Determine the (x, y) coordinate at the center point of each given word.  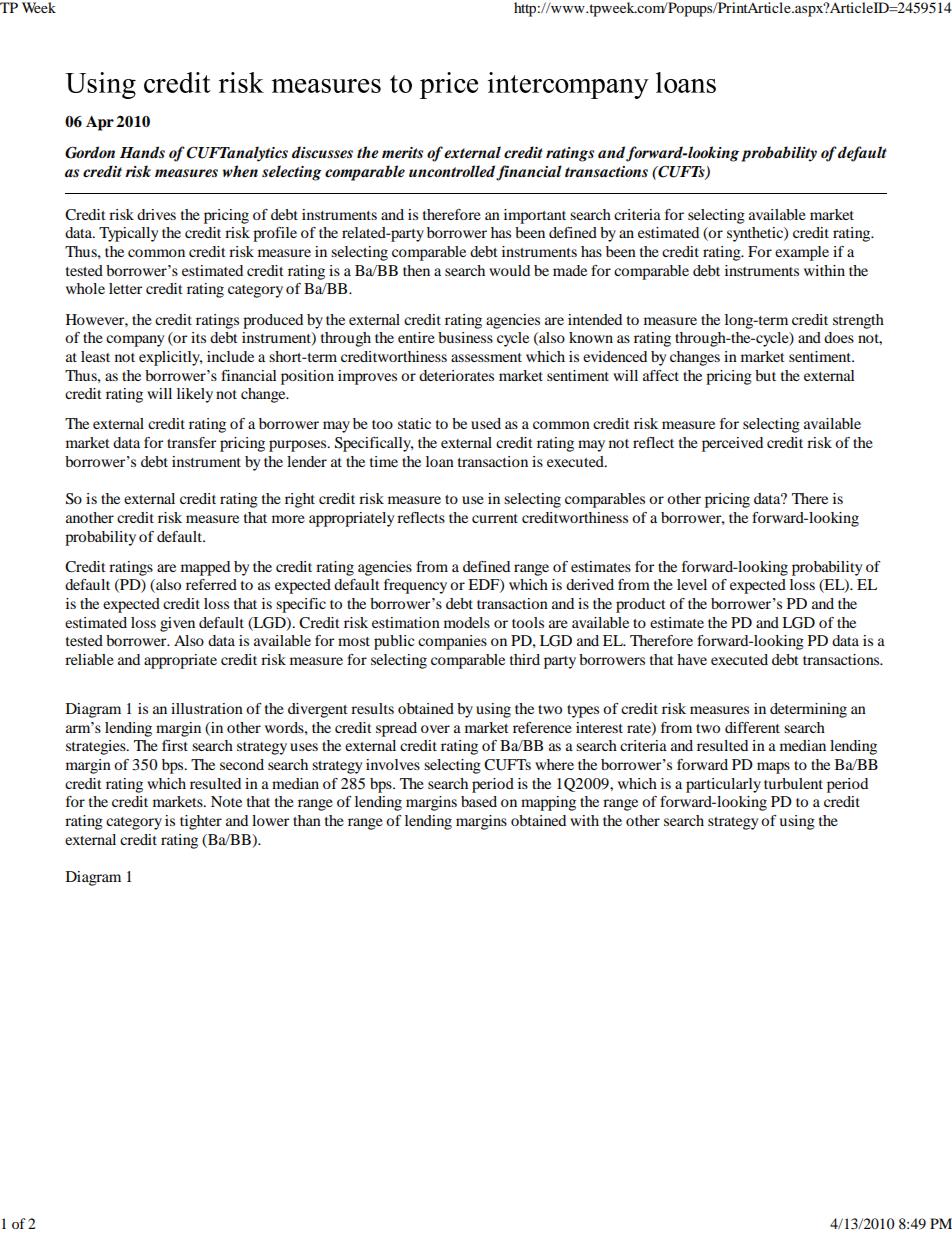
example (802, 253)
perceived (732, 444)
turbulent (793, 783)
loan (440, 461)
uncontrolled (452, 171)
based (479, 801)
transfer (191, 442)
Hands (142, 152)
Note (226, 801)
